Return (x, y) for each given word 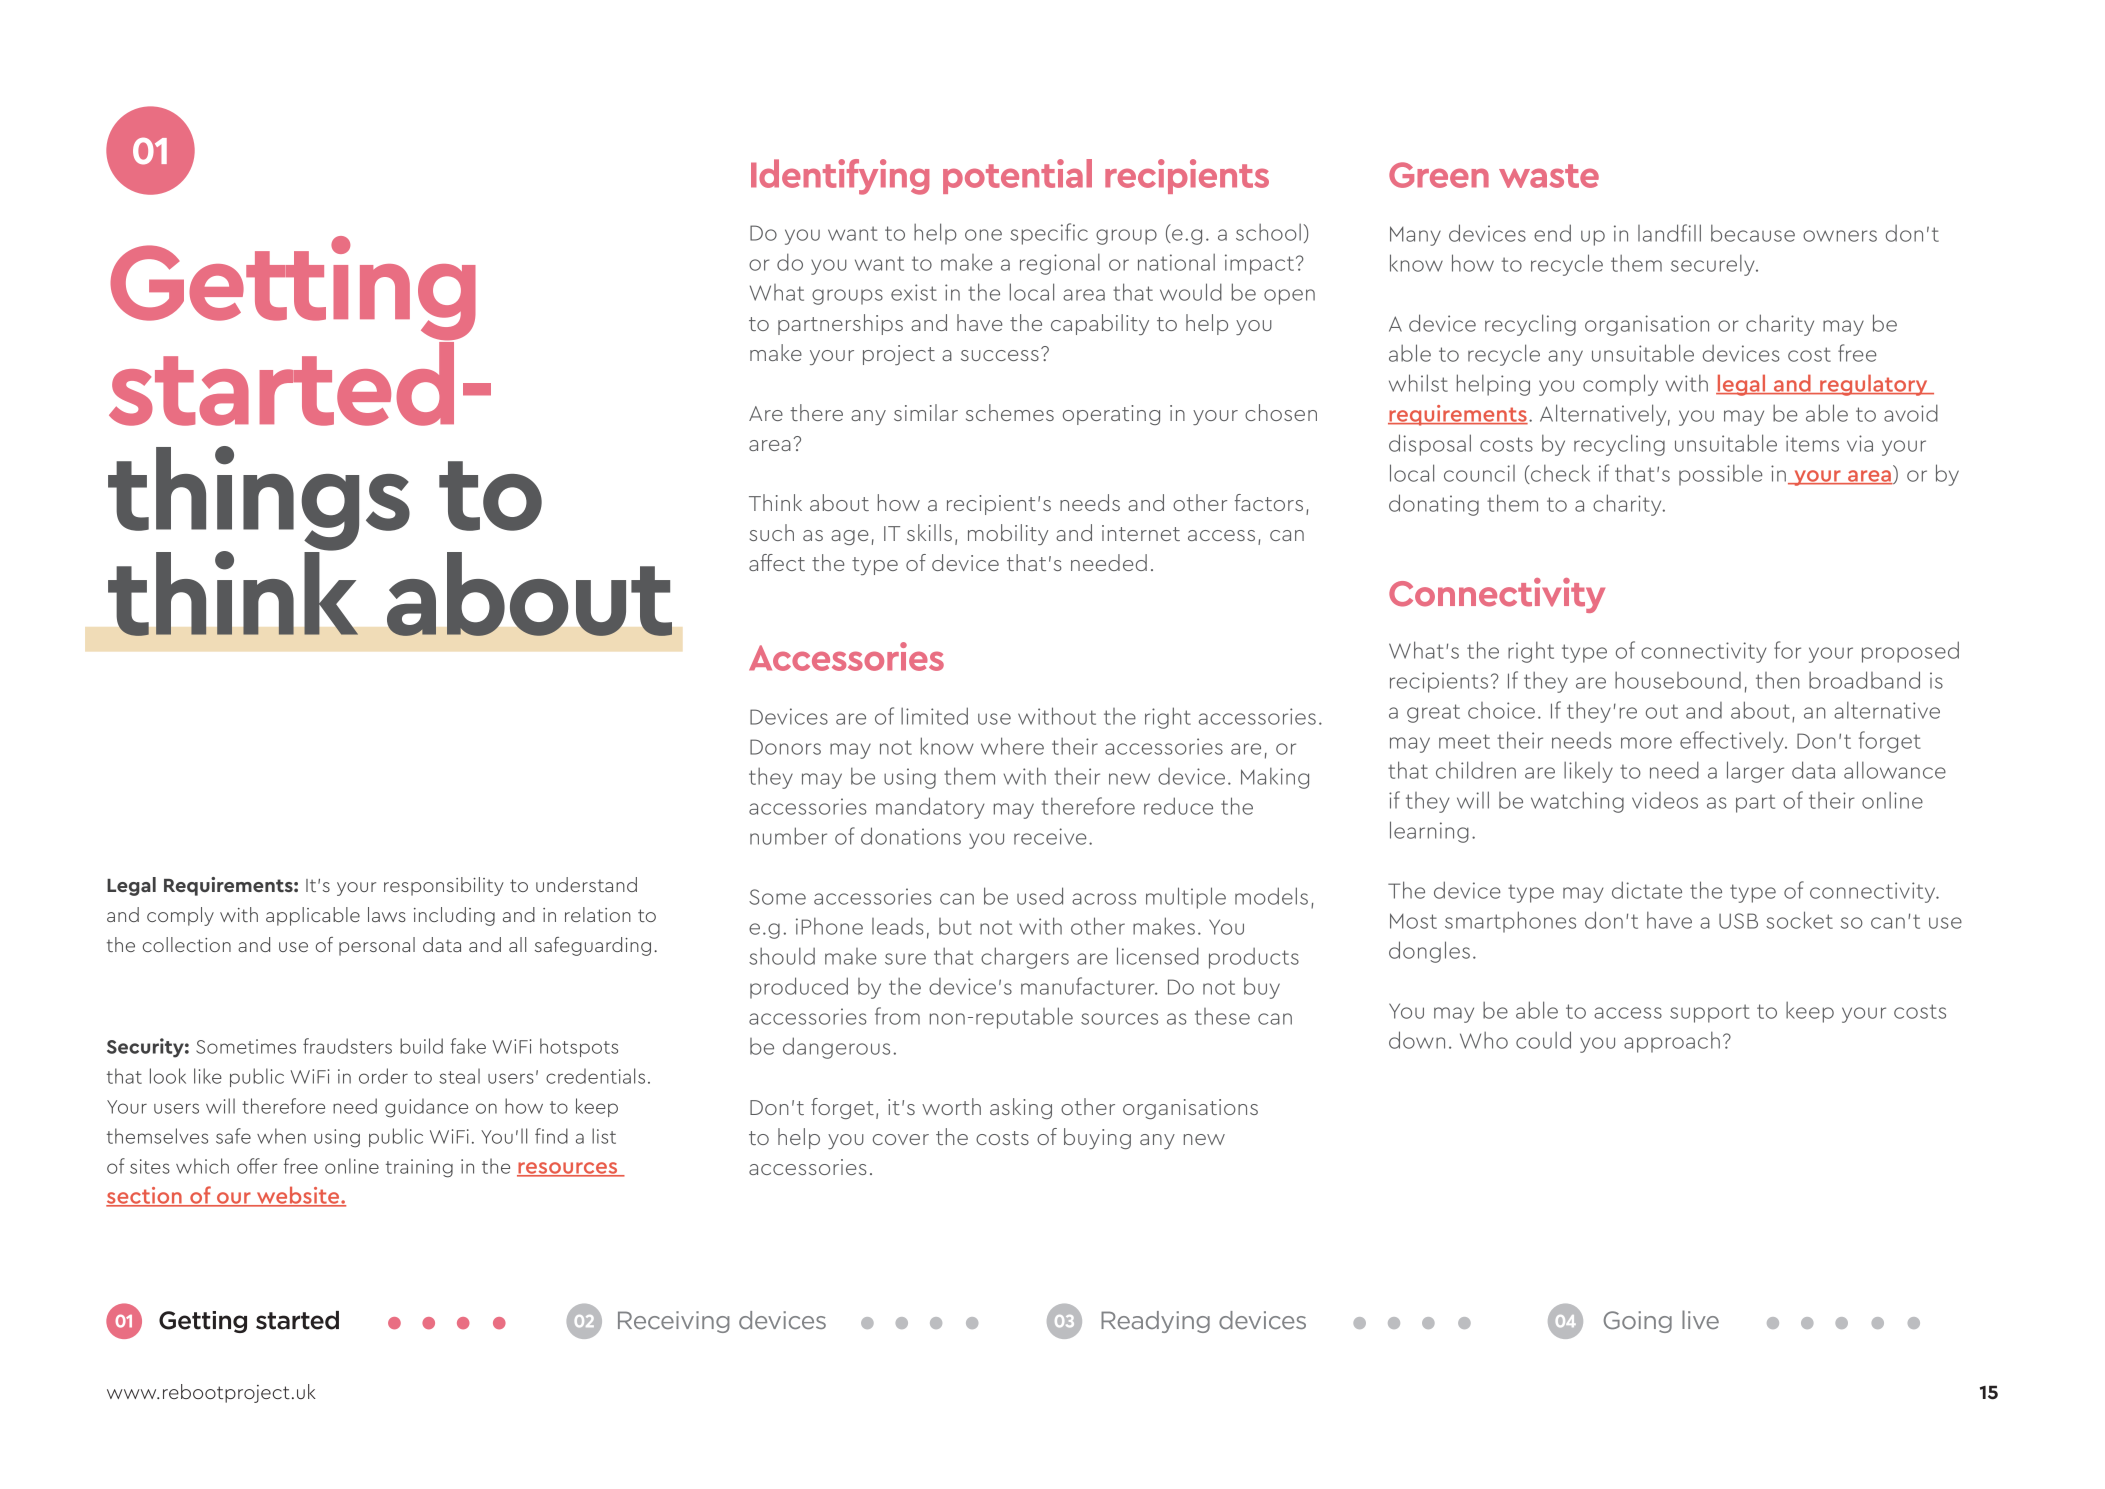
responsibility (444, 886)
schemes (1010, 412)
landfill (1669, 233)
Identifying (840, 177)
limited (934, 716)
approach (1672, 1042)
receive (1050, 836)
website (298, 1196)
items (1812, 443)
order (383, 1076)
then (1778, 680)
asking (1021, 1108)
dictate (1647, 890)
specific (1049, 234)
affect (777, 562)
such (772, 532)
